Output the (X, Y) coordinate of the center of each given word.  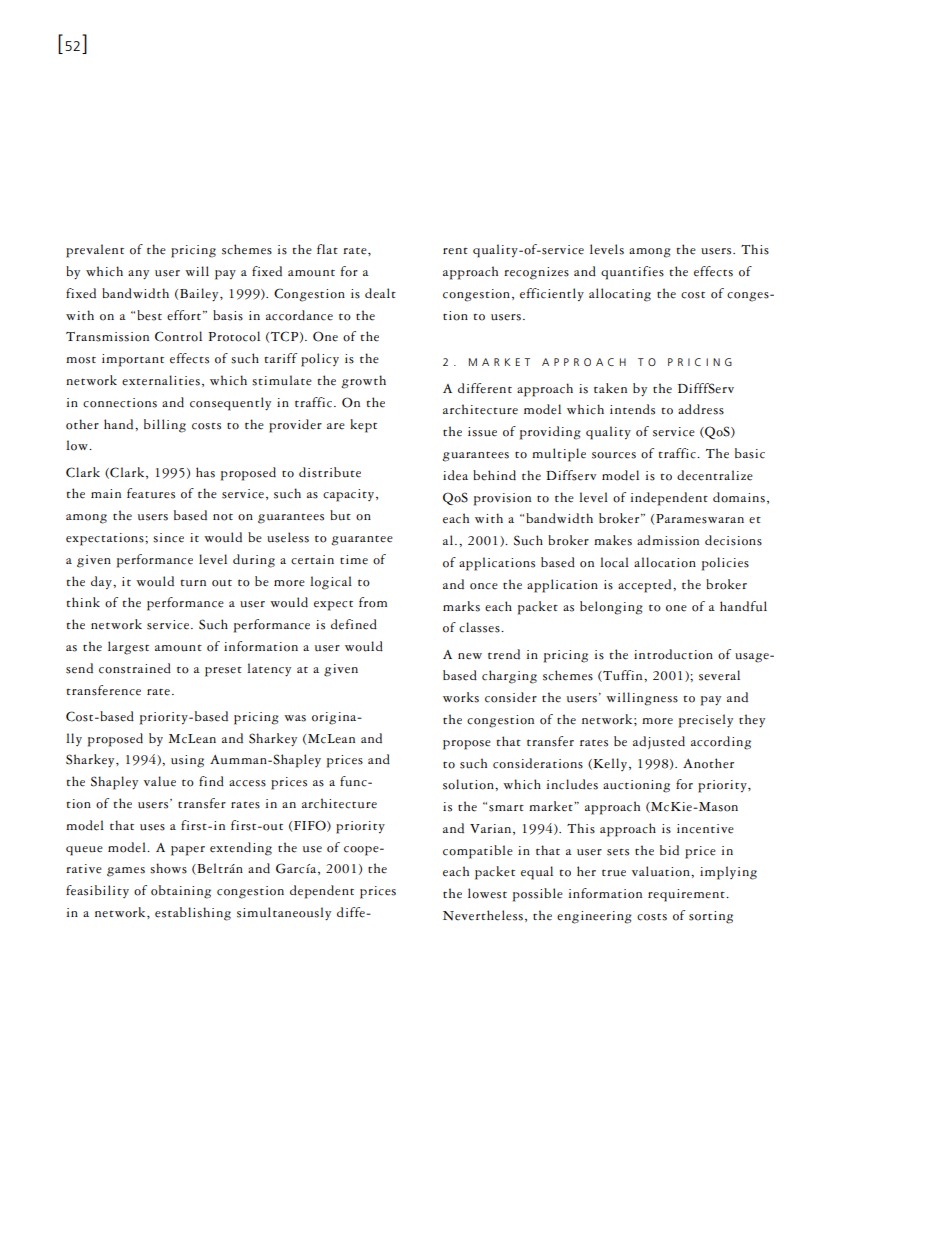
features (151, 493)
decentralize (715, 475)
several (719, 675)
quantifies (632, 273)
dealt (380, 293)
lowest (487, 893)
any (138, 275)
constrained (135, 668)
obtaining (181, 892)
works (461, 697)
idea (455, 475)
